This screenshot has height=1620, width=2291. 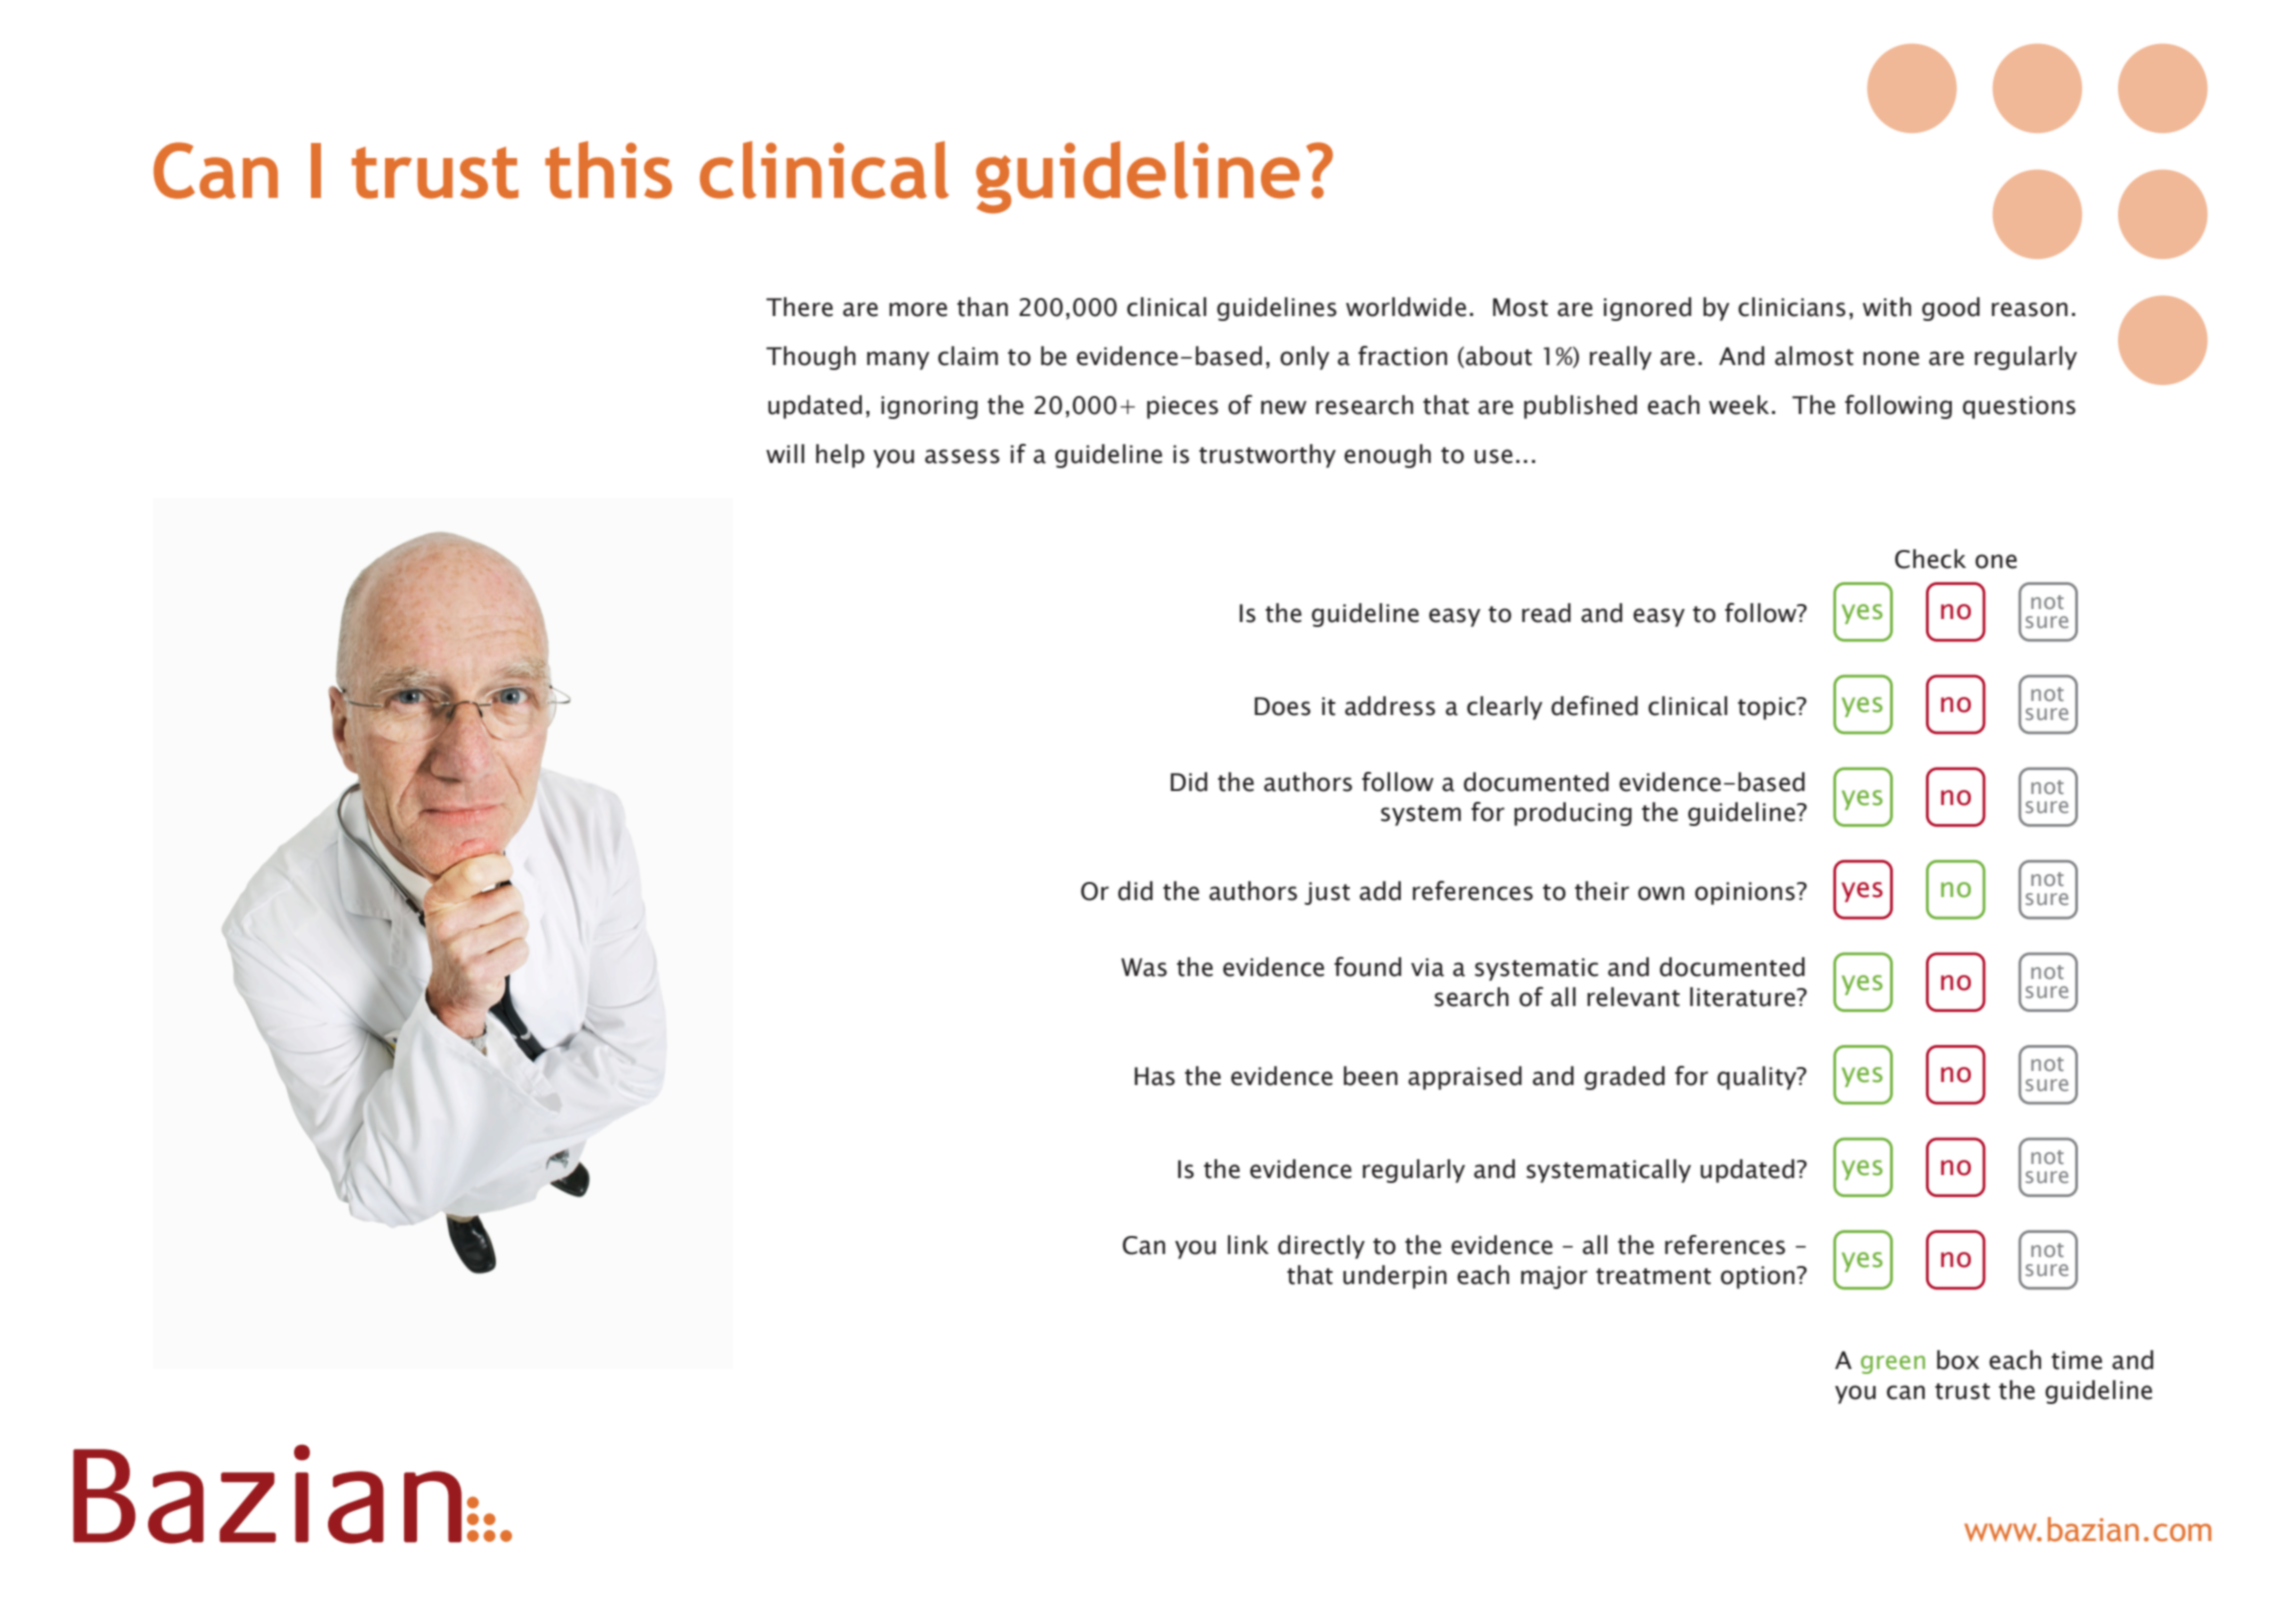 What do you see at coordinates (785, 453) in the screenshot?
I see `will` at bounding box center [785, 453].
